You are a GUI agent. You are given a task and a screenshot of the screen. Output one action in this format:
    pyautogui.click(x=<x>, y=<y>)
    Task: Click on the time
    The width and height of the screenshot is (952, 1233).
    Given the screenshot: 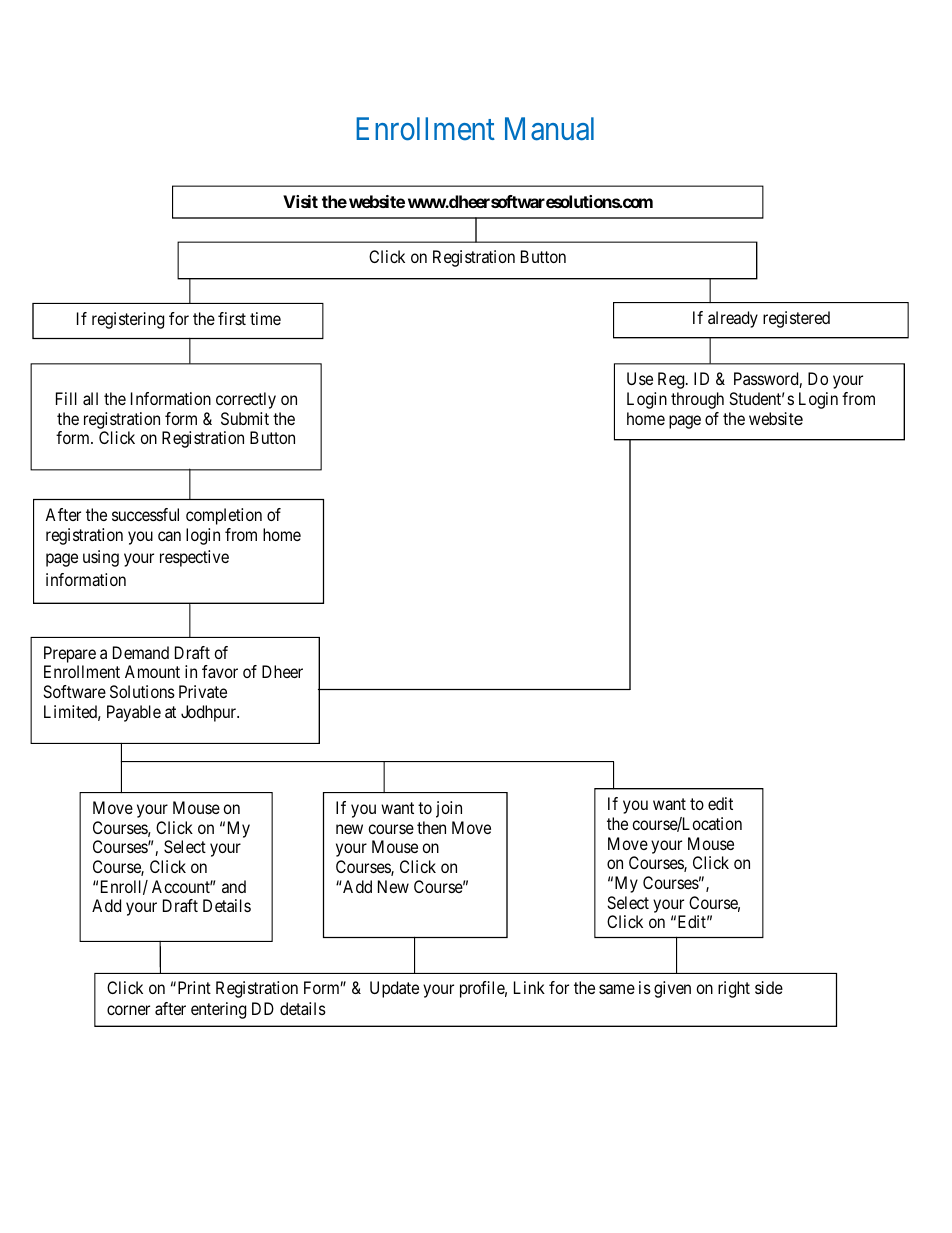 What is the action you would take?
    pyautogui.click(x=265, y=318)
